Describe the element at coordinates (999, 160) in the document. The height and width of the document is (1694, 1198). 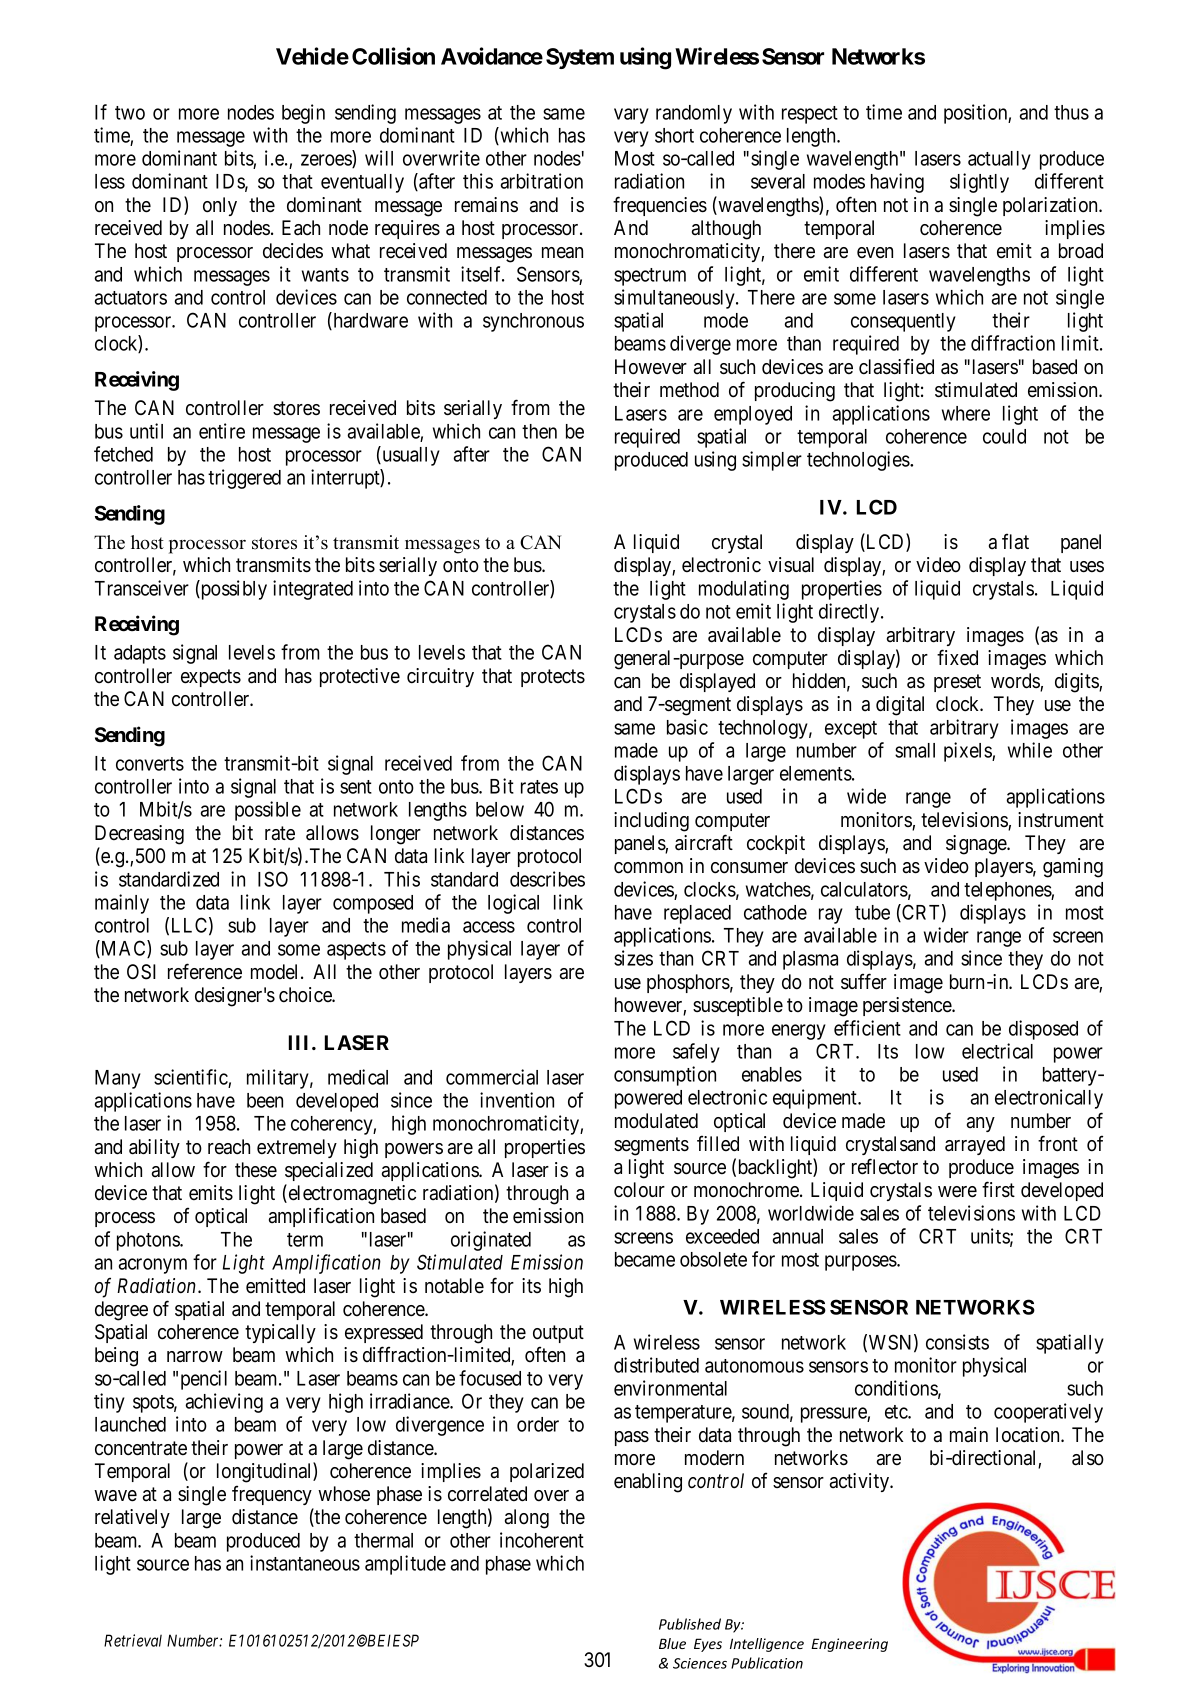
I see `actually` at that location.
